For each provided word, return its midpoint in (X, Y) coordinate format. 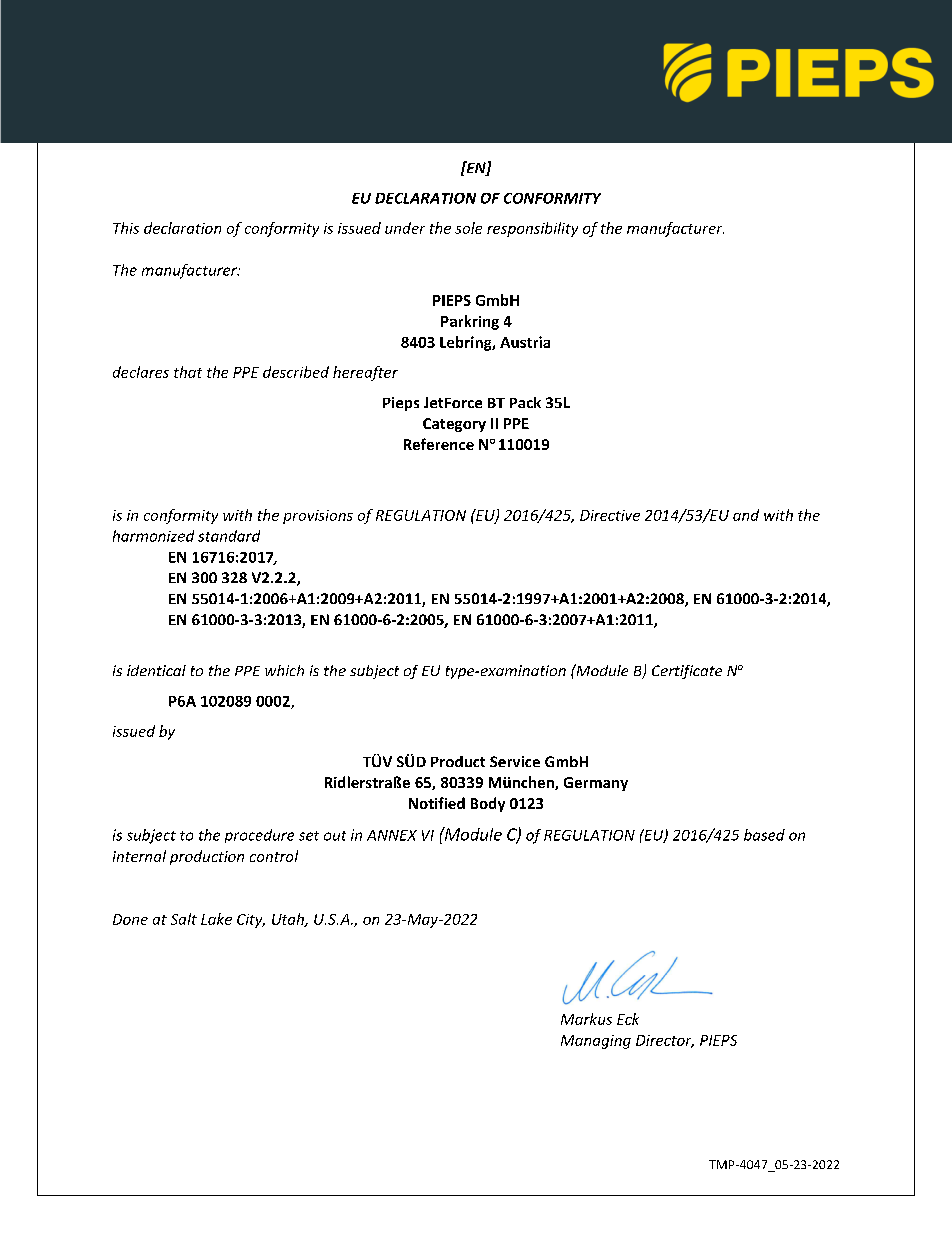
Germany (596, 784)
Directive (610, 515)
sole (468, 228)
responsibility (532, 229)
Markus (586, 1019)
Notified (437, 803)
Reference (439, 444)
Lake (216, 919)
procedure (259, 836)
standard (229, 536)
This (126, 228)
